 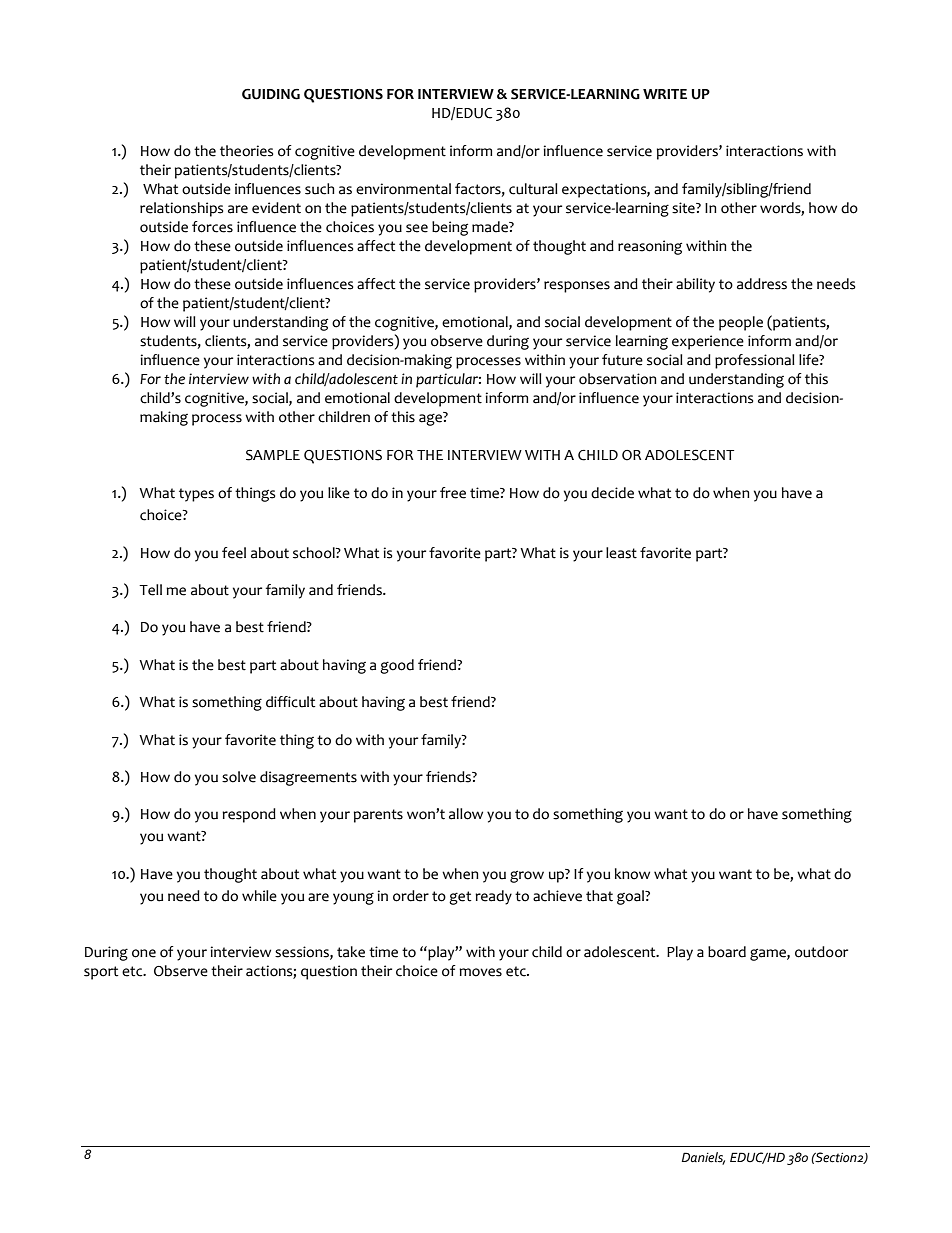 I want to click on professional, so click(x=755, y=361).
